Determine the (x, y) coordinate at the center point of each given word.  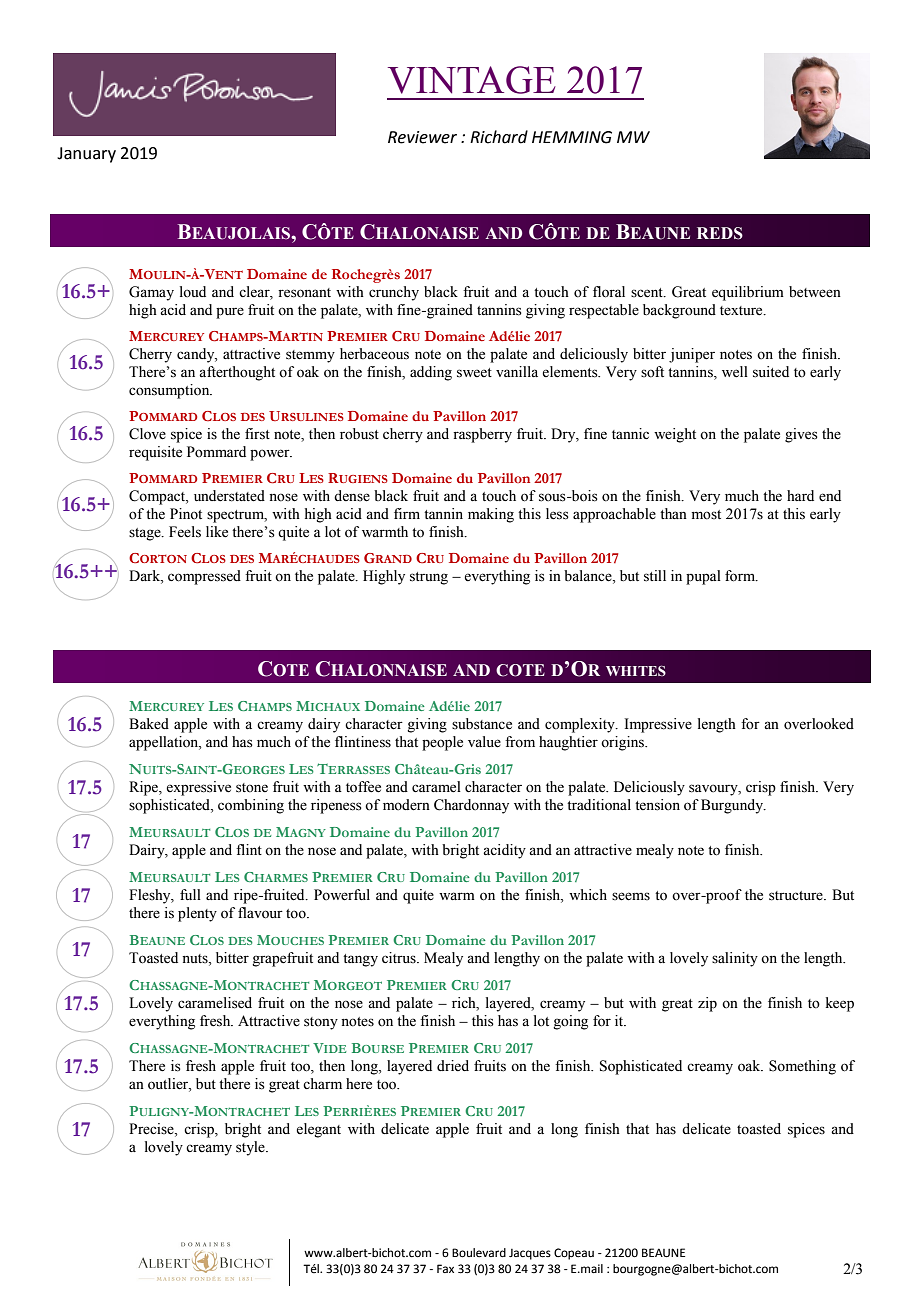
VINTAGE (472, 80)
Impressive (658, 725)
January (86, 155)
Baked (149, 724)
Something (802, 1067)
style (251, 1148)
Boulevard (479, 1253)
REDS (720, 233)
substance (482, 724)
